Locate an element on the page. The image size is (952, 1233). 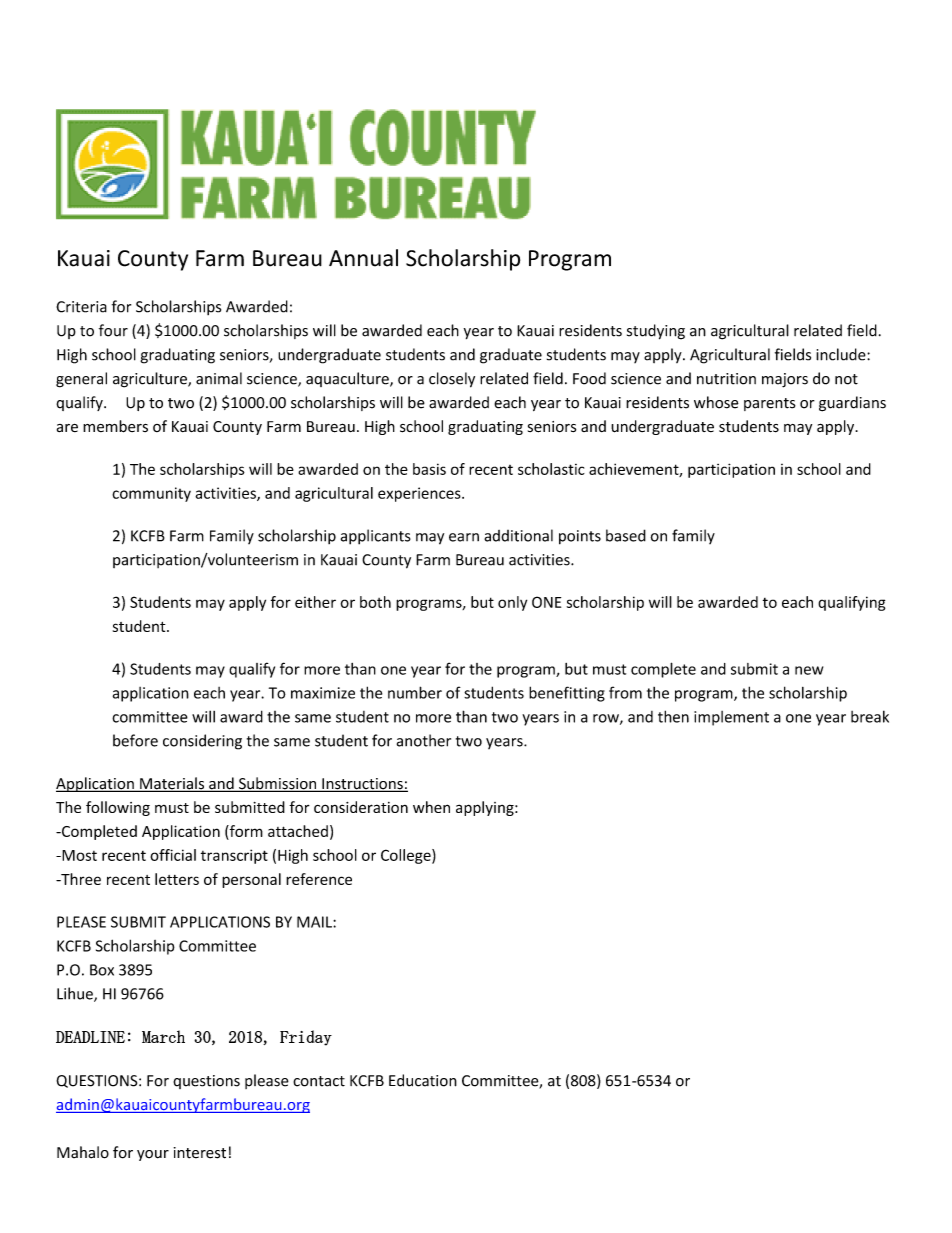
implement is located at coordinates (731, 718).
